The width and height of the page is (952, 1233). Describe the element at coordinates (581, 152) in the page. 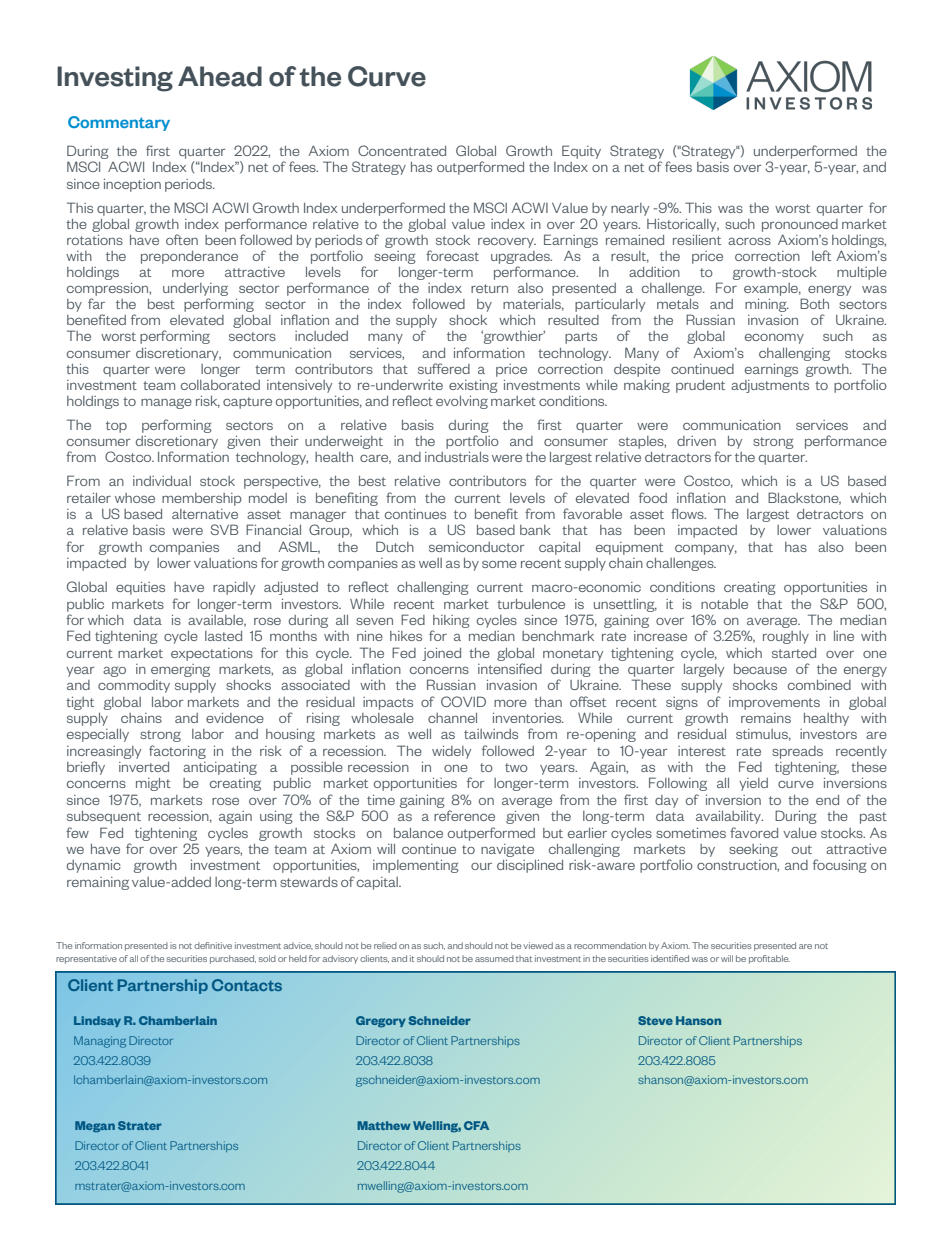

I see `Equity` at that location.
